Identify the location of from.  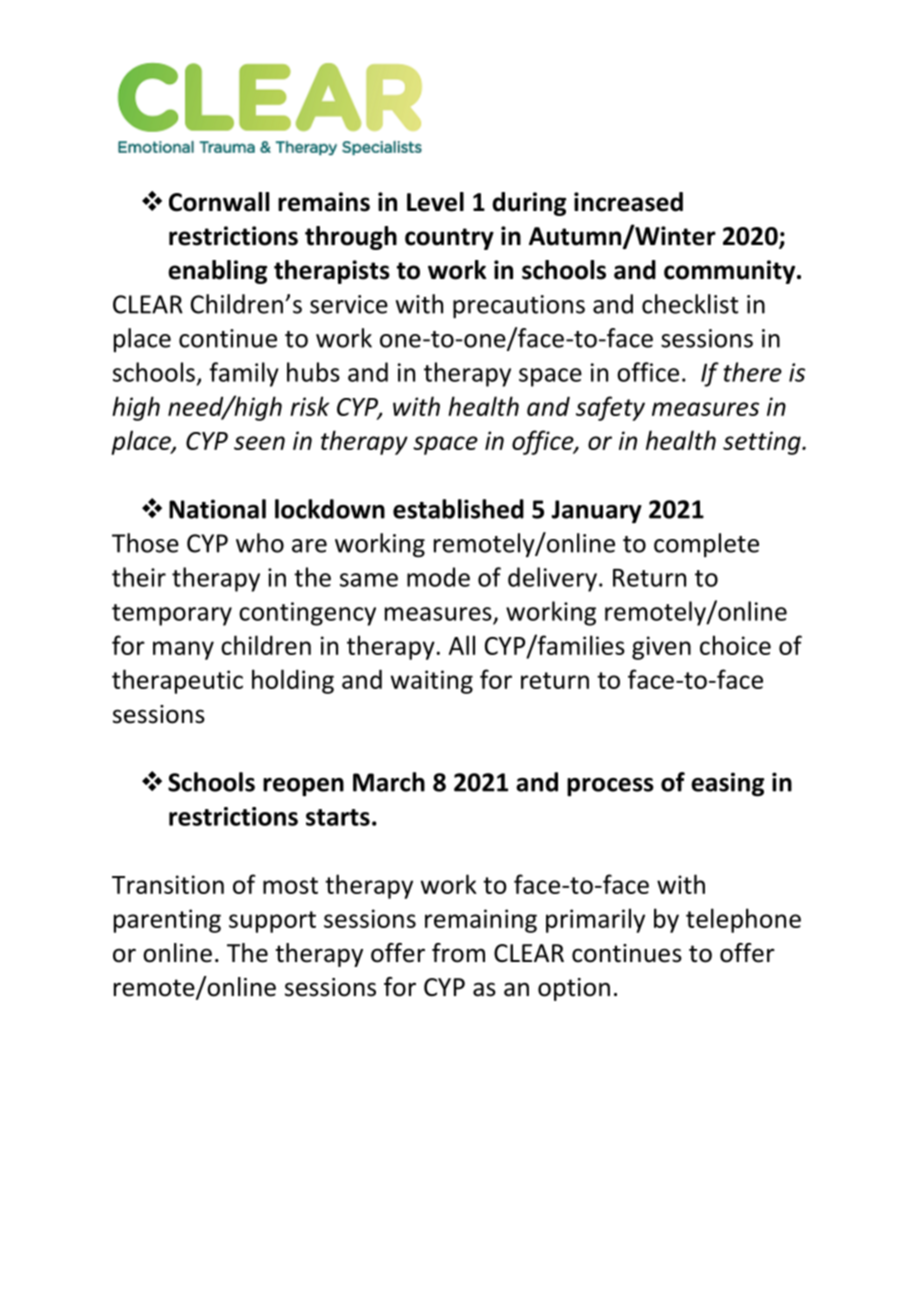
(458, 953).
